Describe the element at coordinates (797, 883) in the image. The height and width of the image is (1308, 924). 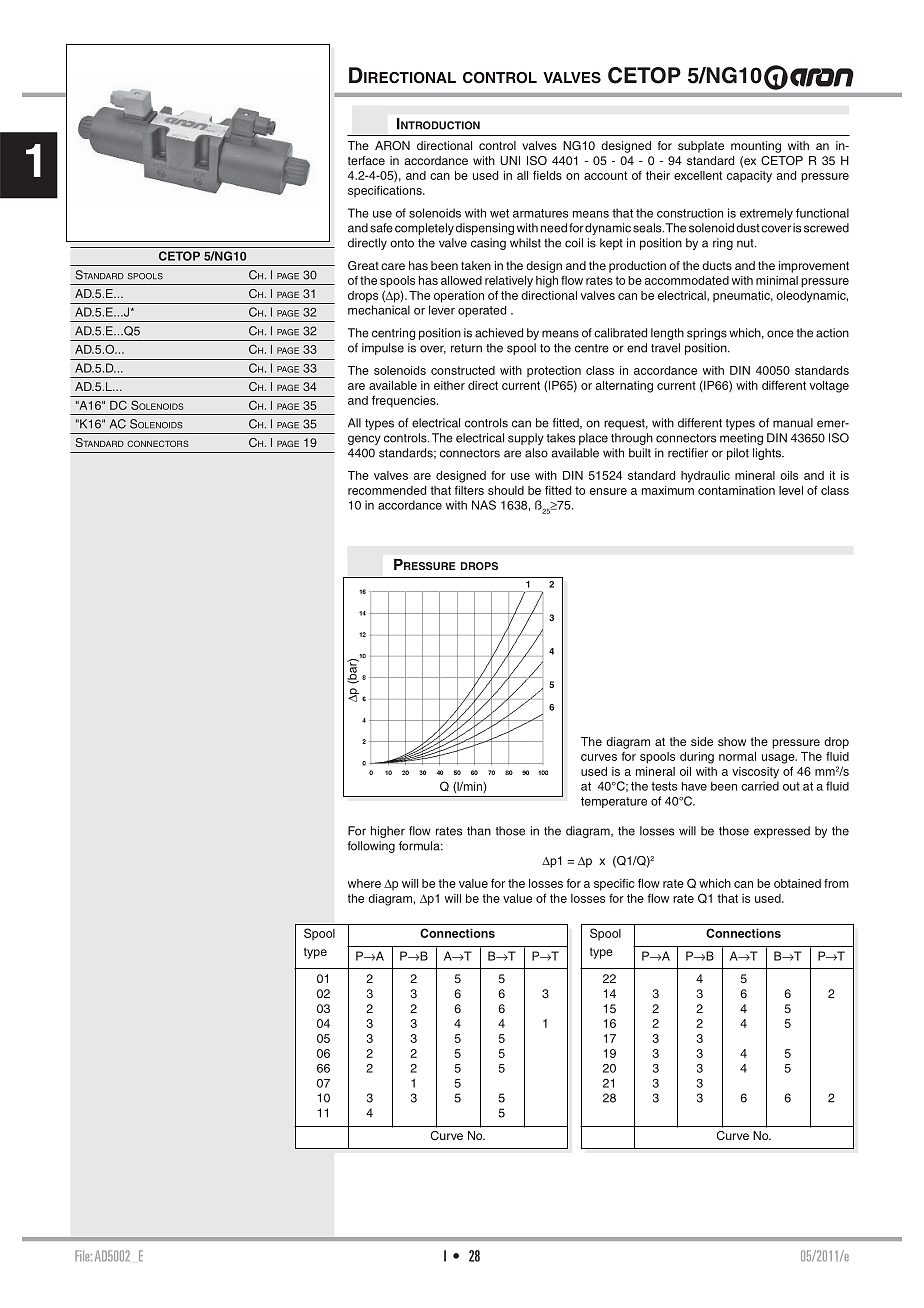
I see `obtained` at that location.
